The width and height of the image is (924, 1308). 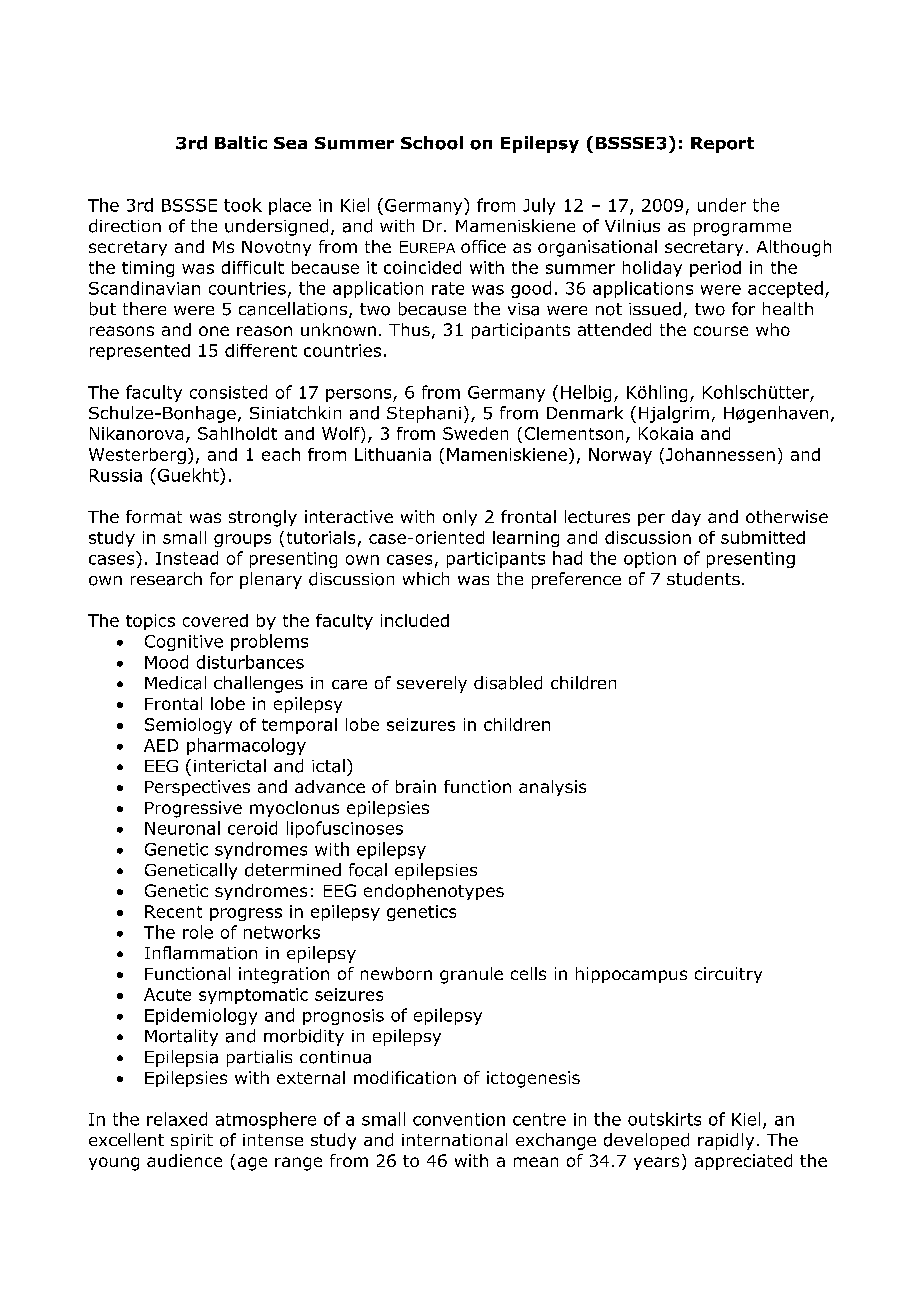 I want to click on format, so click(x=154, y=516).
